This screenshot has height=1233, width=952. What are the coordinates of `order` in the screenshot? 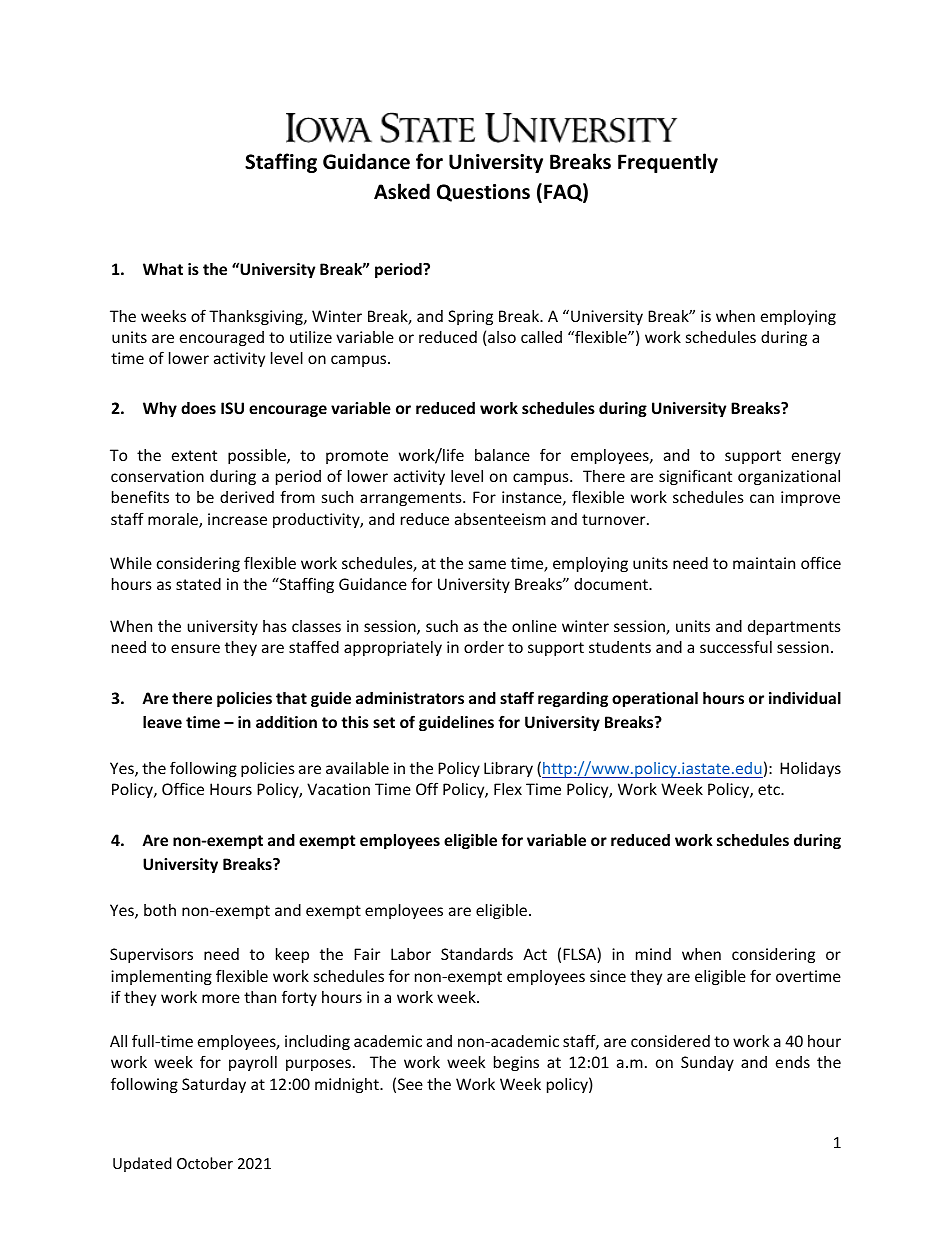 It's located at (484, 647).
